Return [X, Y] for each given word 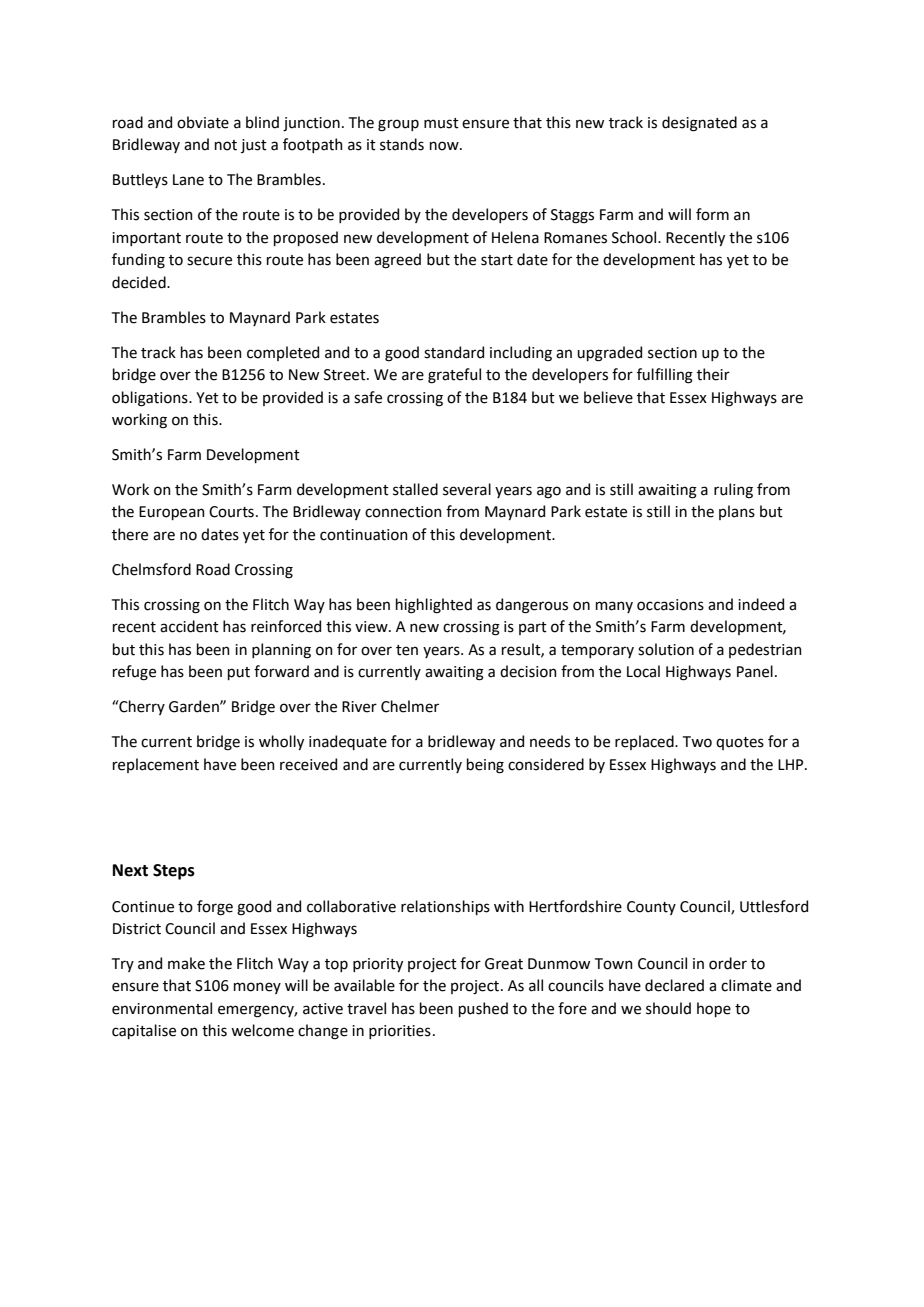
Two [697, 742]
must [441, 123]
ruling [733, 491]
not [226, 145]
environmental [162, 1008]
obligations [151, 399]
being [485, 766]
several [467, 489]
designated [699, 124]
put [239, 673]
